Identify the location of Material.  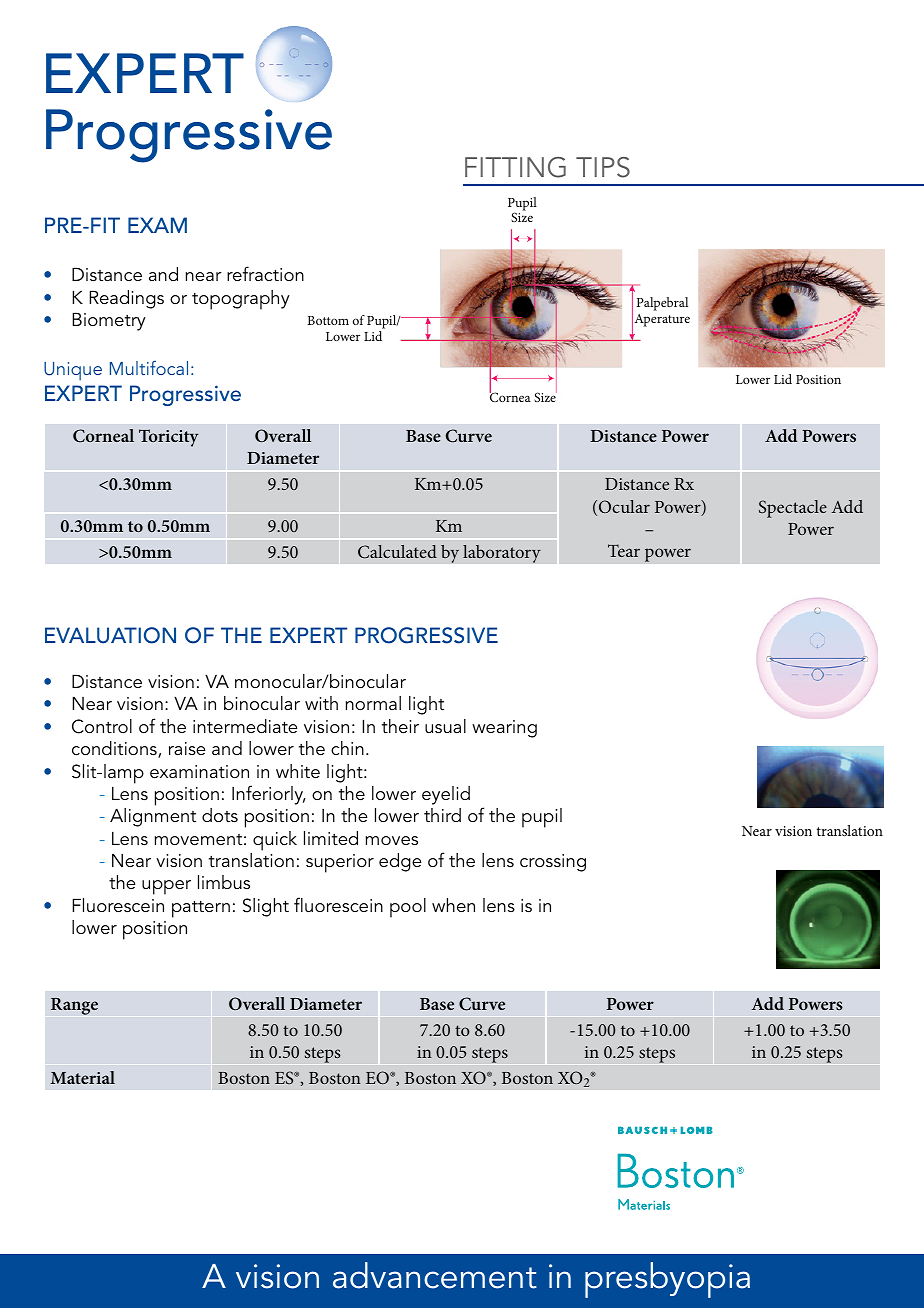
(82, 1077).
